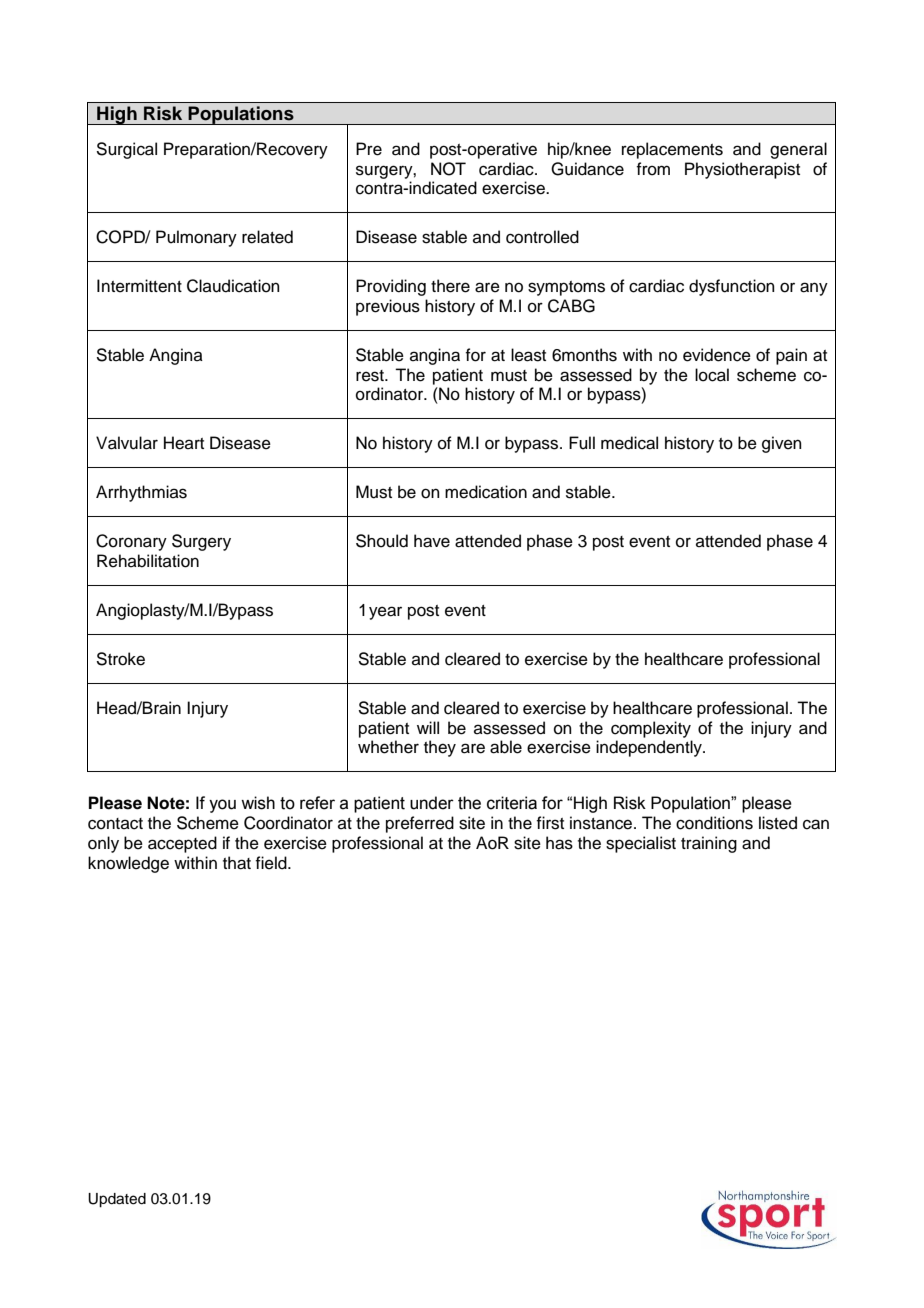 The height and width of the image is (1308, 924). What do you see at coordinates (542, 237) in the image?
I see `controlled` at bounding box center [542, 237].
